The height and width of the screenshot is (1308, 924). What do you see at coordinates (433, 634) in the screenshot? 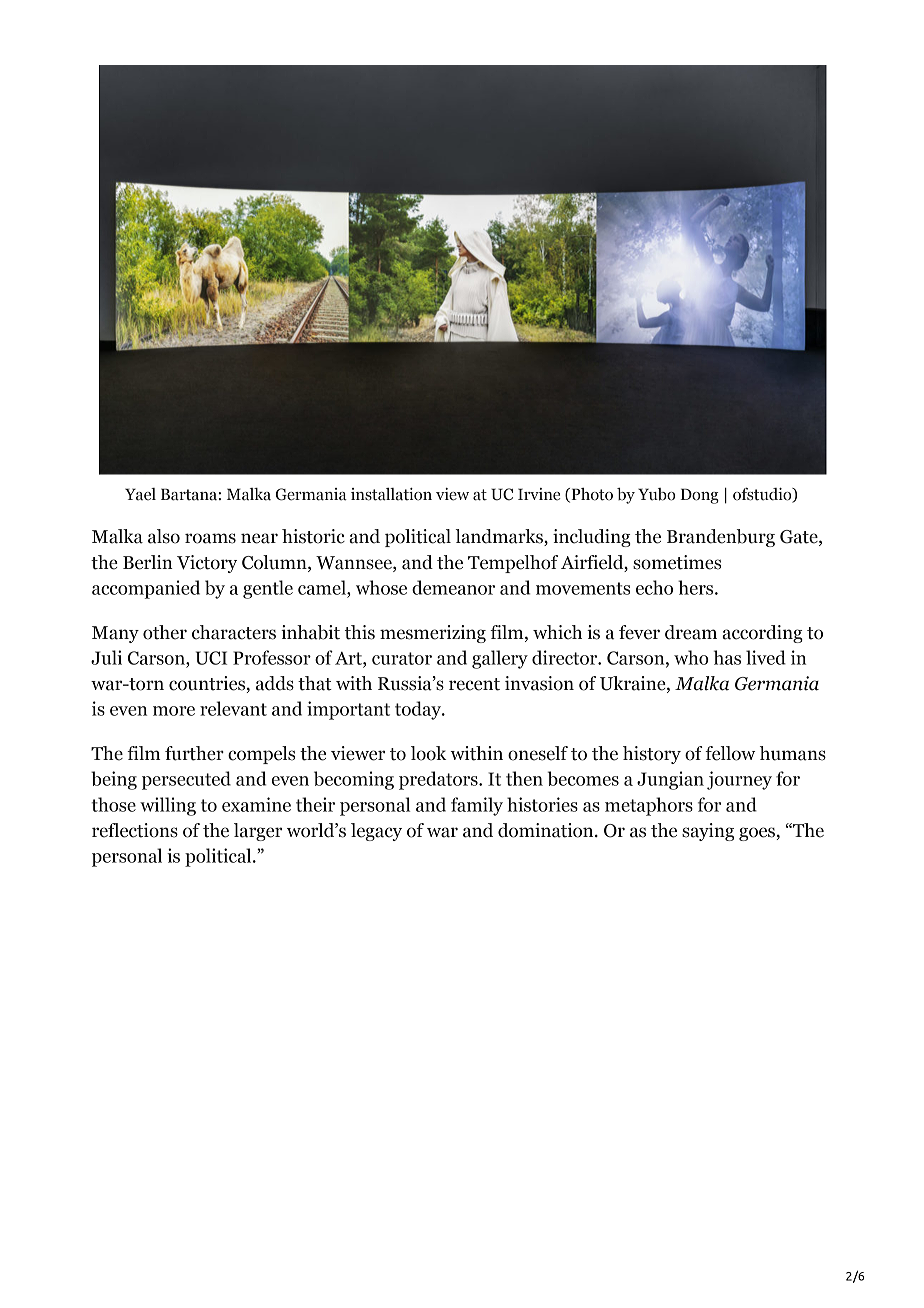
I see `mesmerizing` at bounding box center [433, 634].
